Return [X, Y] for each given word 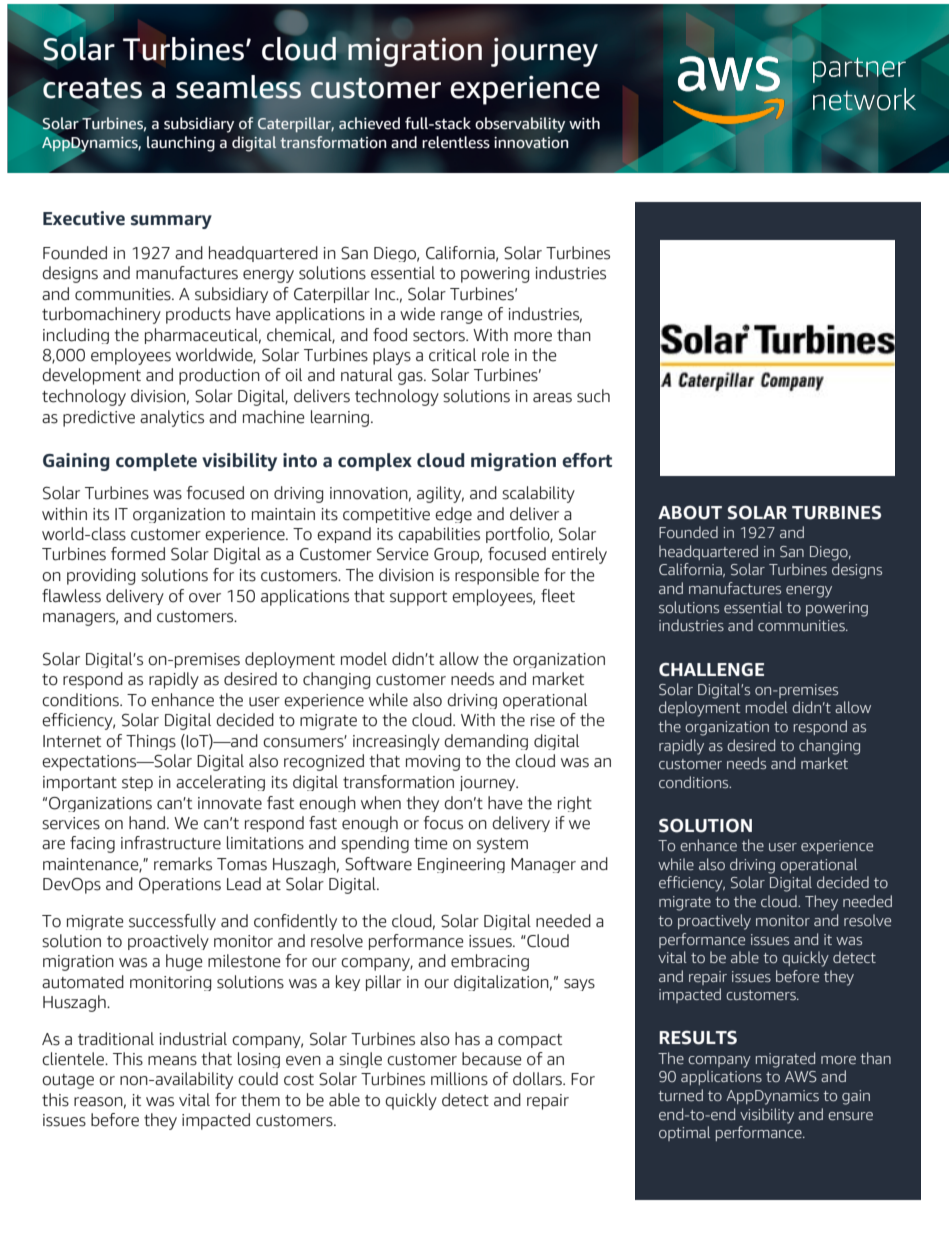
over [205, 598]
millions [459, 1079]
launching [181, 144]
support [418, 598]
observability [520, 125]
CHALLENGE [711, 670]
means [172, 1061]
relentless [456, 142]
